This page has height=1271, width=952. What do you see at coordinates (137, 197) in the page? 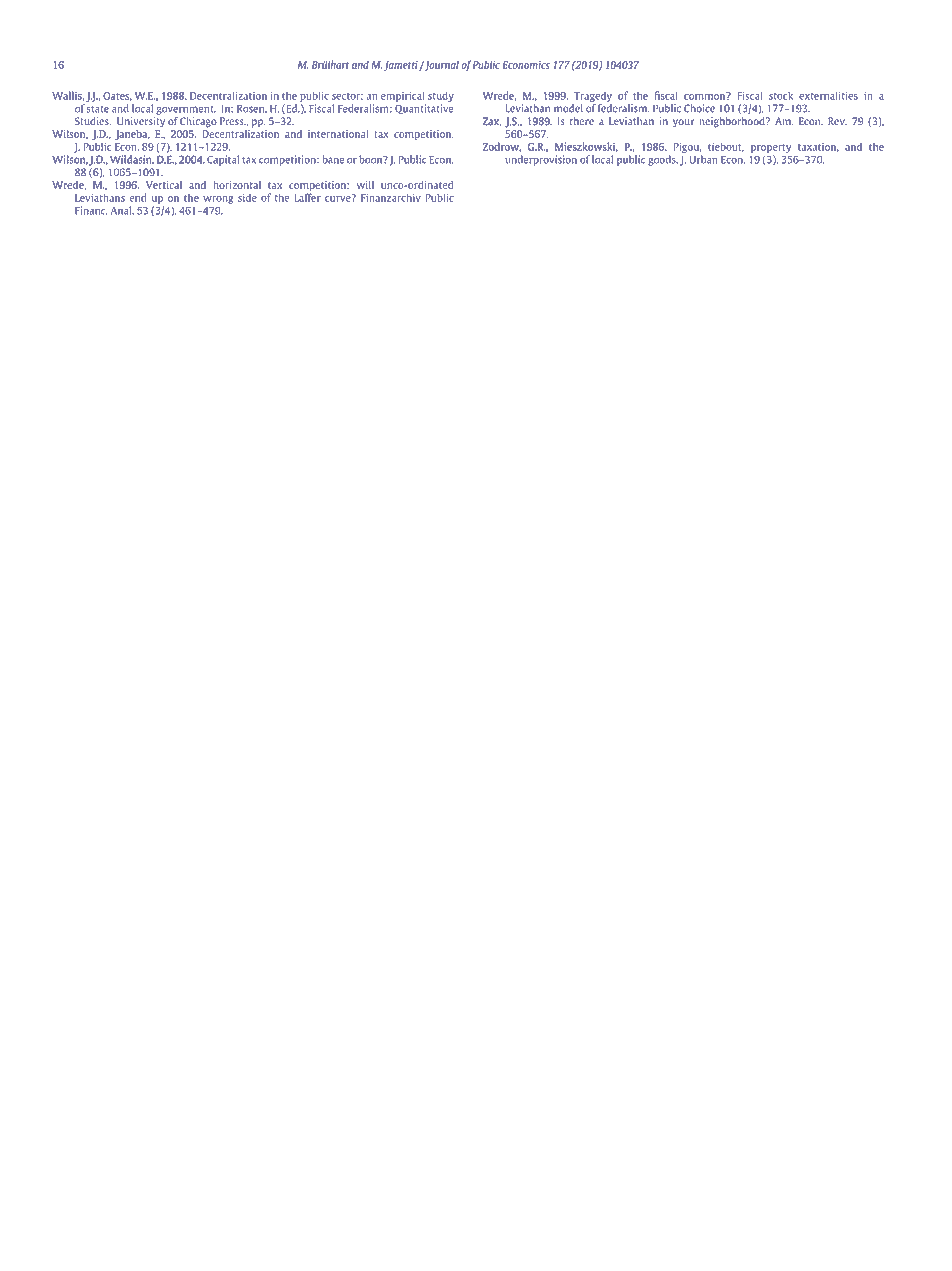
I see `end` at bounding box center [137, 197].
